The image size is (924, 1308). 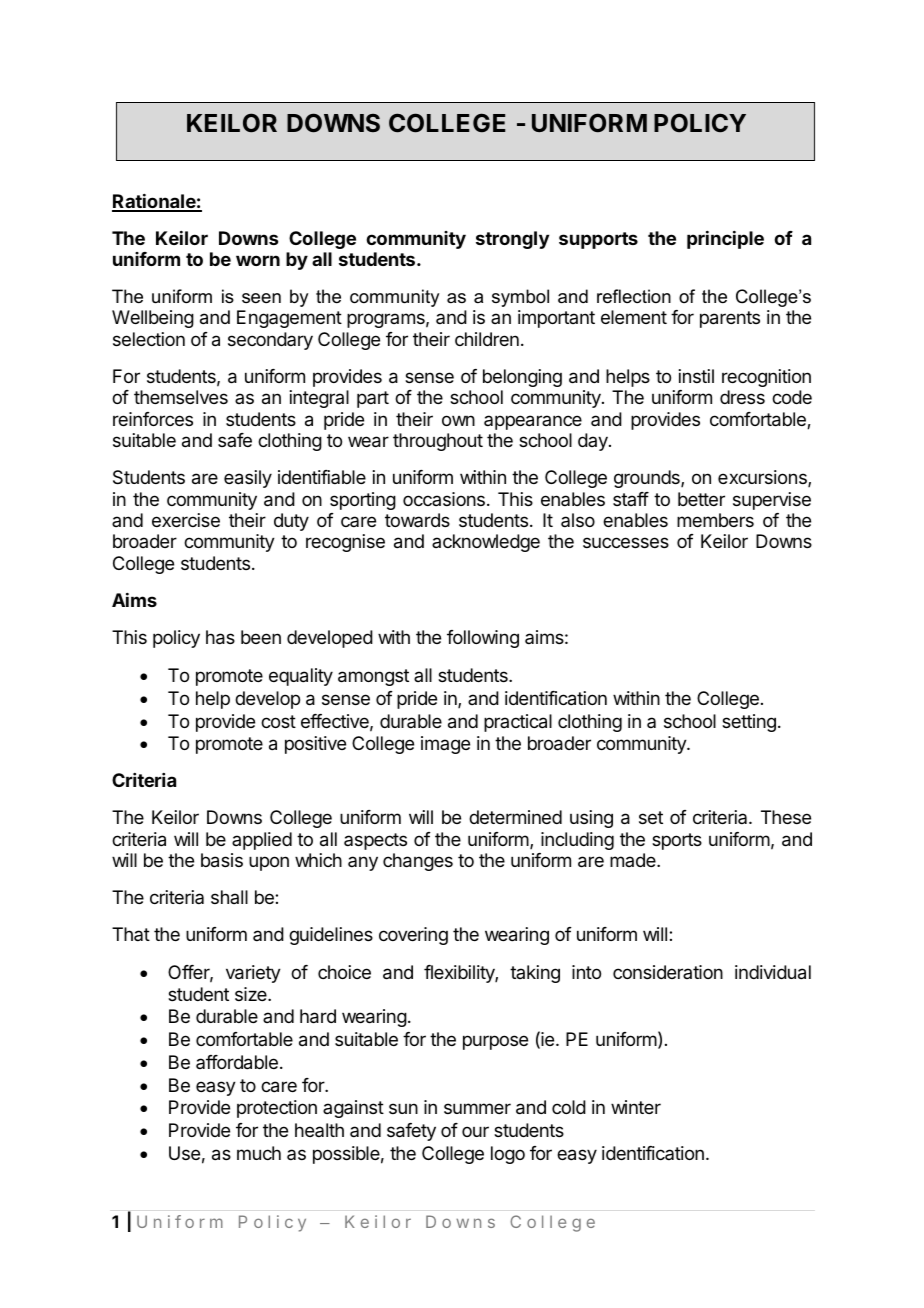 I want to click on Use, so click(x=184, y=1153).
